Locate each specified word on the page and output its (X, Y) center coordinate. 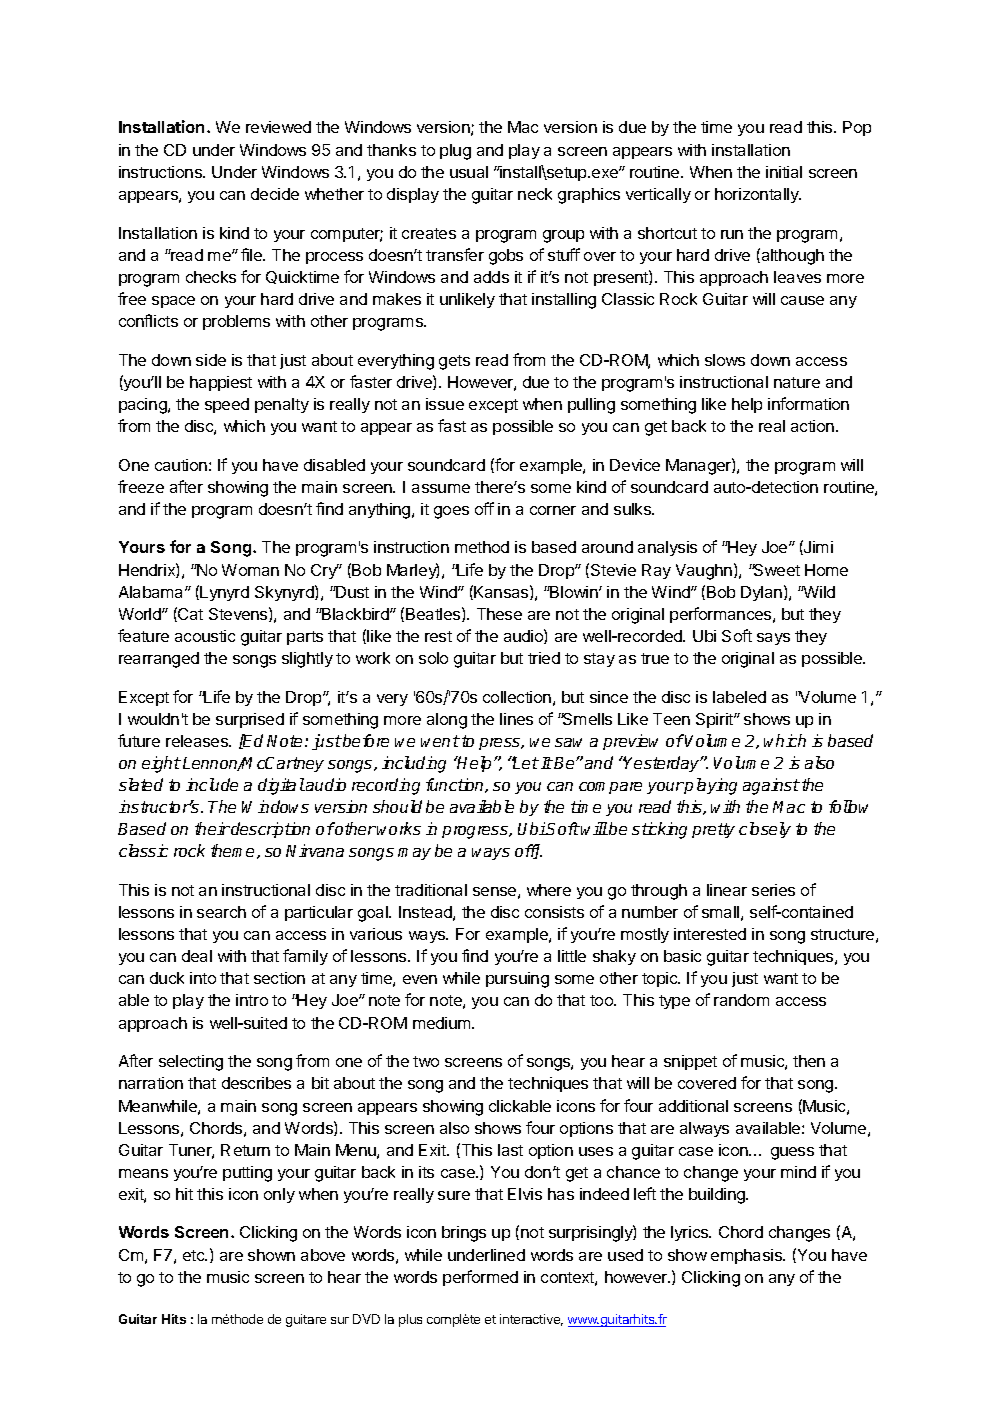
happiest (221, 383)
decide (275, 194)
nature (797, 382)
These (499, 614)
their (212, 828)
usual (469, 172)
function (456, 785)
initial (784, 172)
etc (195, 1255)
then (809, 1061)
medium (443, 1023)
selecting (191, 1063)
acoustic (205, 636)
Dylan (761, 593)
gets (454, 362)
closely (765, 830)
